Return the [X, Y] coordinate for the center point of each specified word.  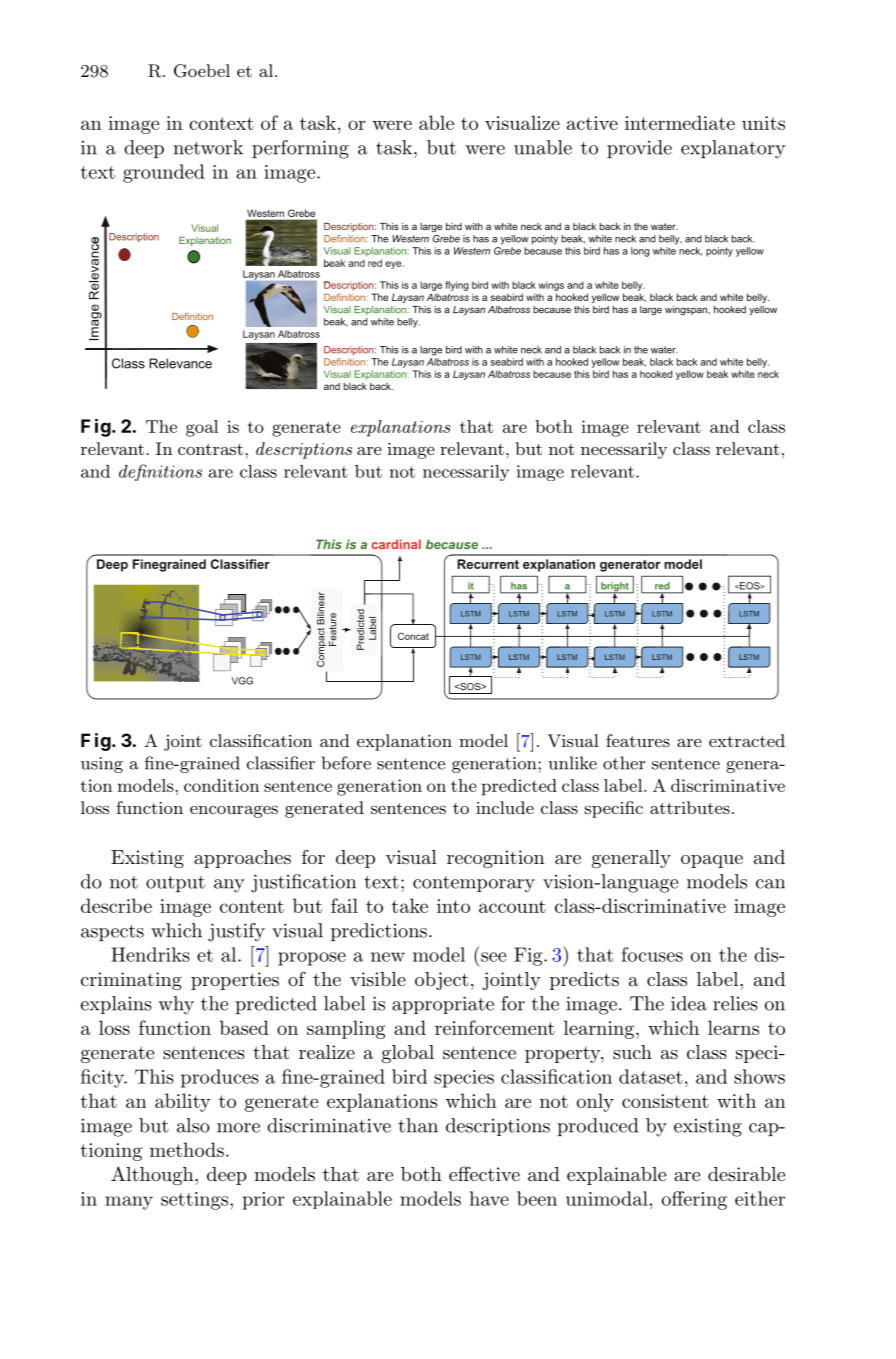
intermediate [680, 122]
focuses [652, 954]
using [102, 765]
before [346, 763]
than [418, 1125]
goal [202, 428]
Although [153, 1175]
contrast [210, 449]
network [208, 147]
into [453, 906]
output [175, 884]
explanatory [733, 149]
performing [300, 149]
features [638, 740]
